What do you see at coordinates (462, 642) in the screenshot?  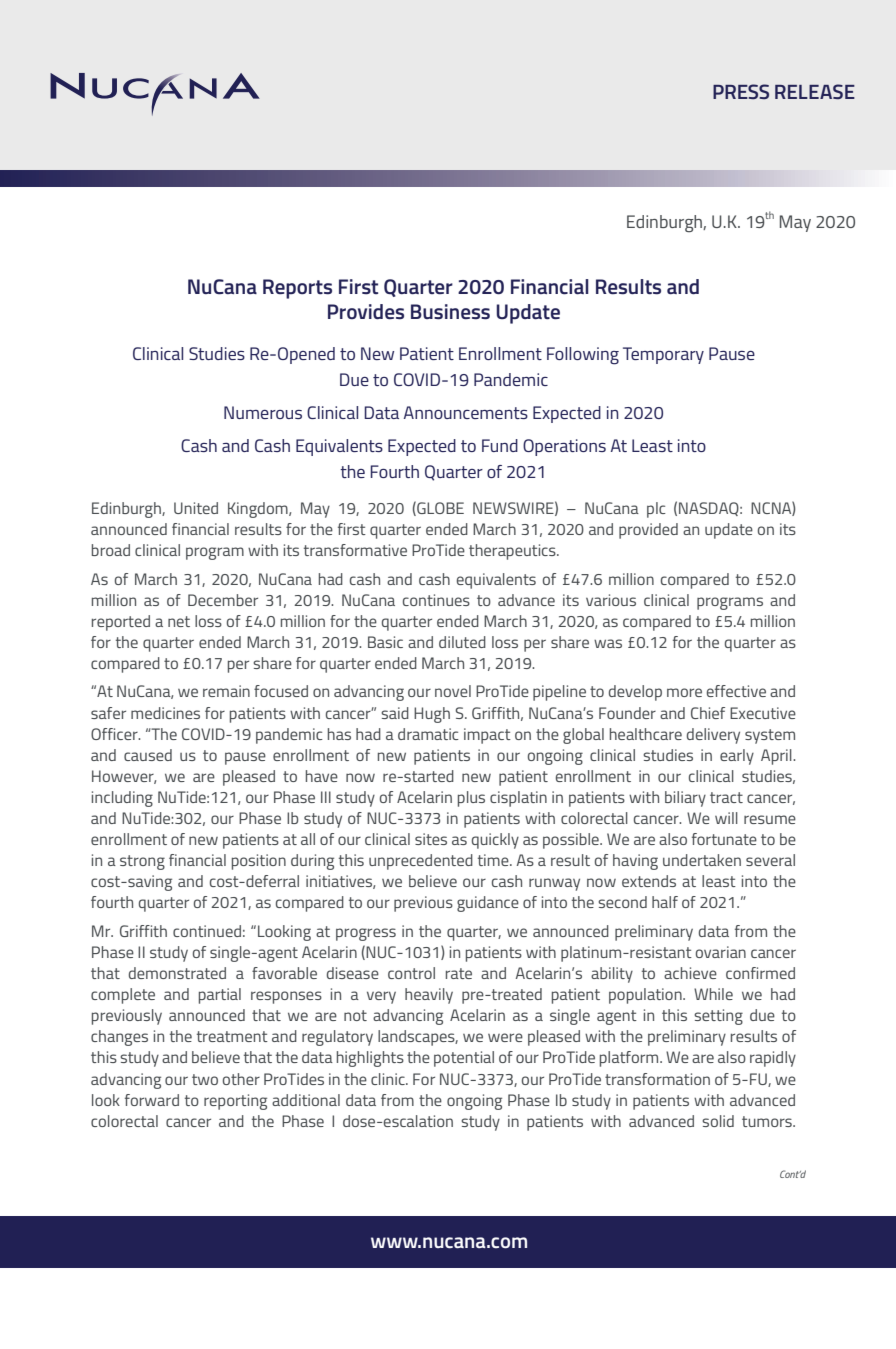 I see `diluted` at bounding box center [462, 642].
